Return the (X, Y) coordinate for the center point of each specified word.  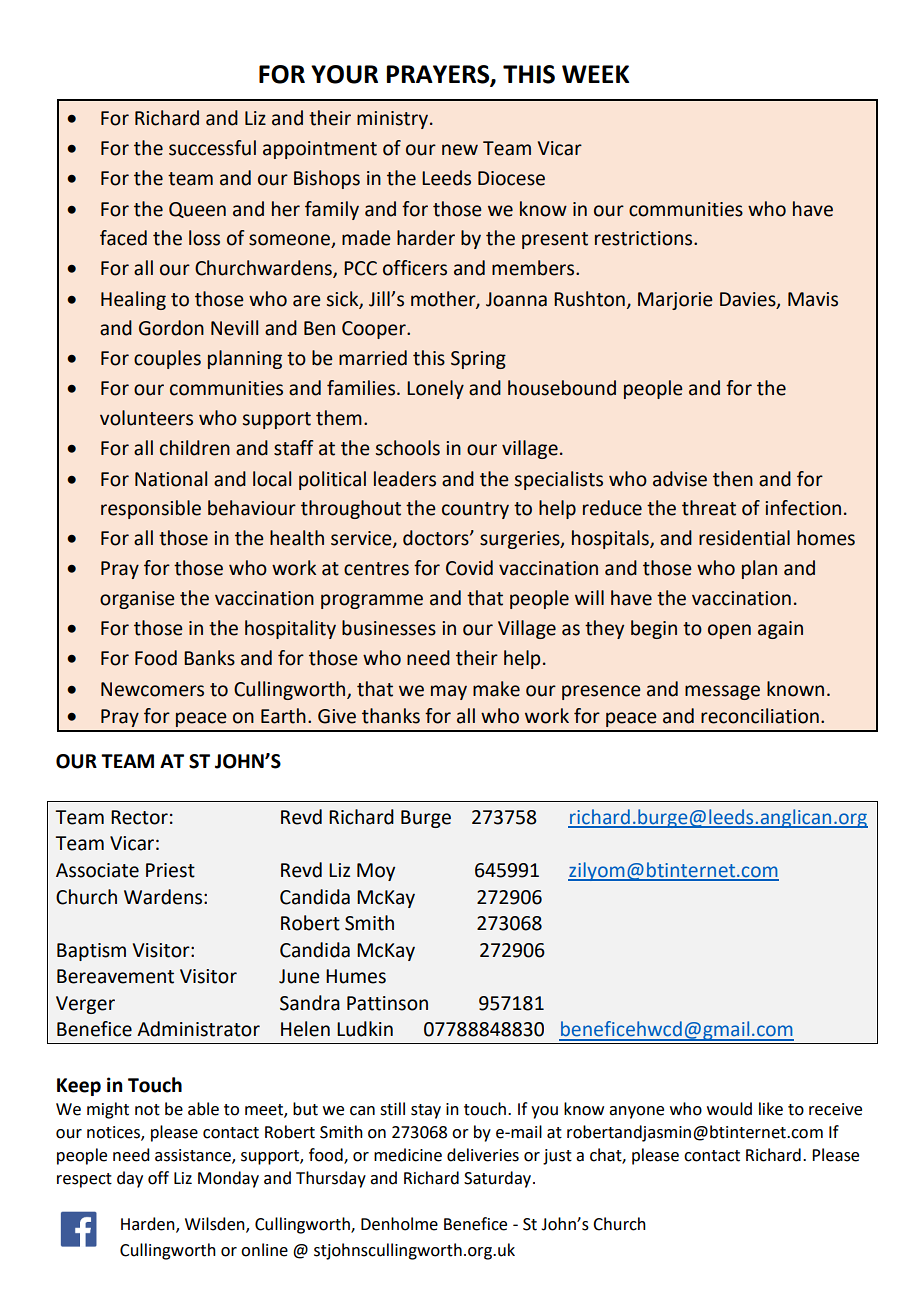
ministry (394, 120)
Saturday (499, 1179)
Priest (170, 870)
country (475, 510)
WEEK (595, 74)
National (171, 479)
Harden (149, 1225)
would (729, 1109)
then (733, 479)
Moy (376, 872)
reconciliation (760, 716)
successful (212, 148)
